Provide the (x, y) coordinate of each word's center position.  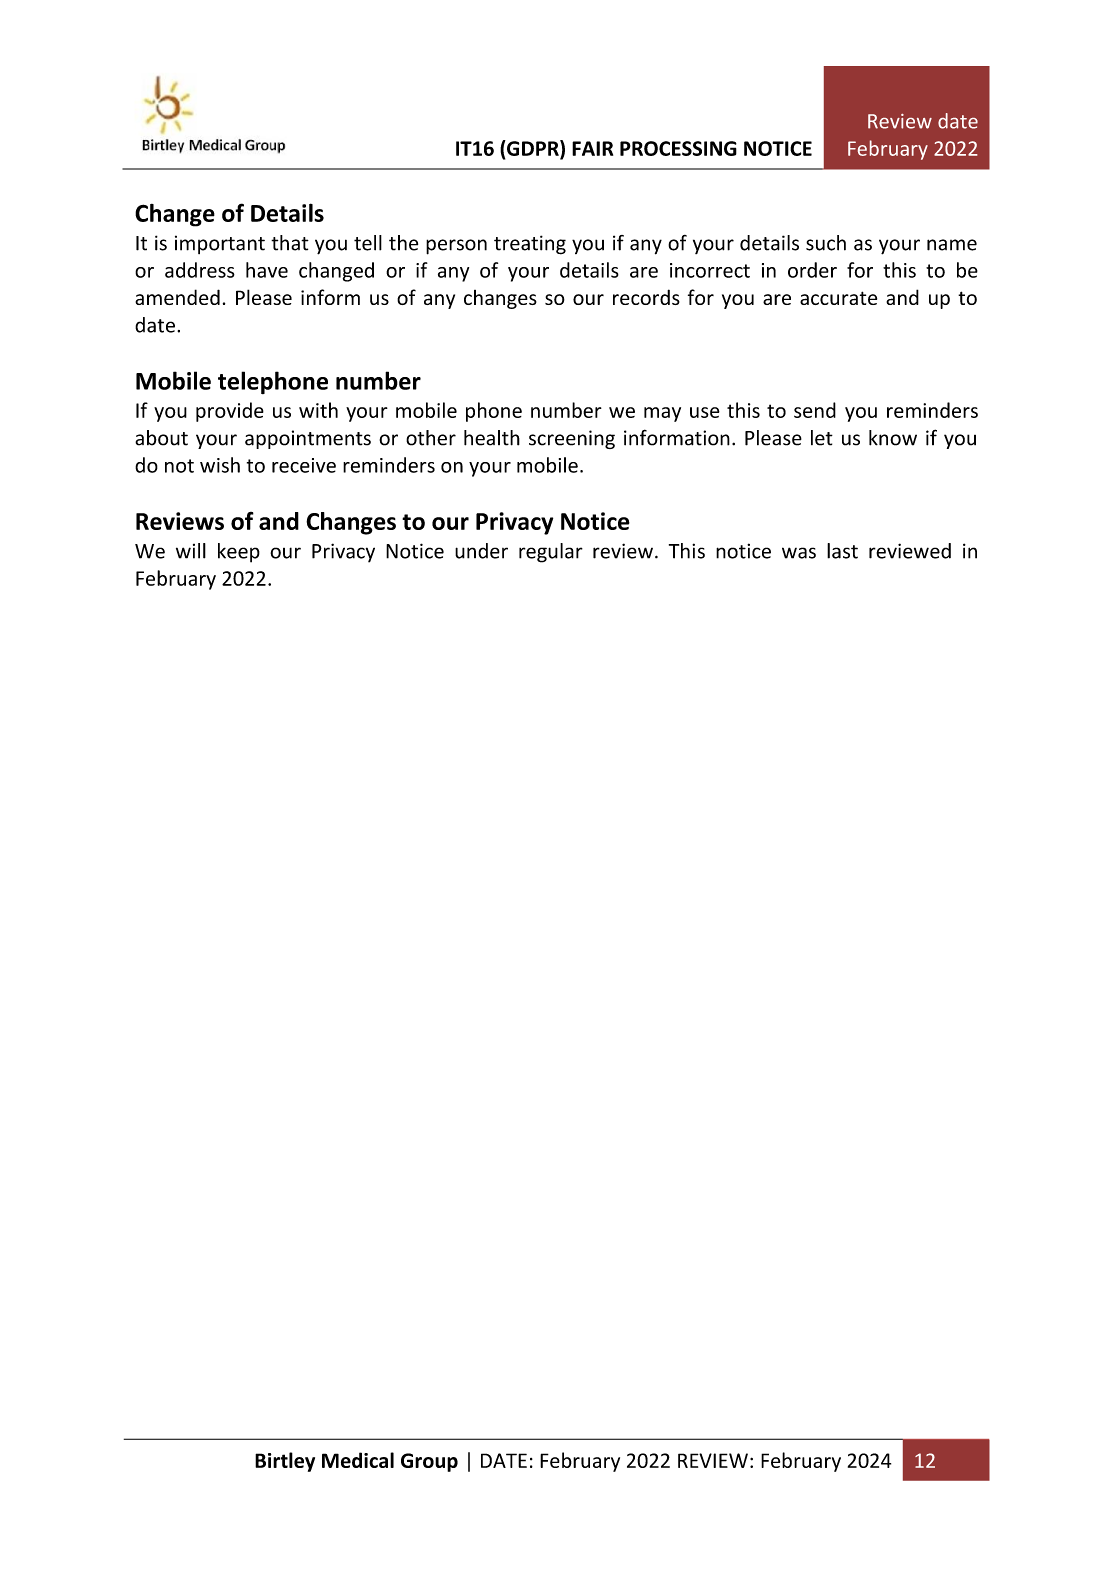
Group (429, 1462)
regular (551, 553)
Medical (358, 1460)
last (842, 551)
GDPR (533, 148)
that (290, 243)
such (826, 243)
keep (239, 553)
